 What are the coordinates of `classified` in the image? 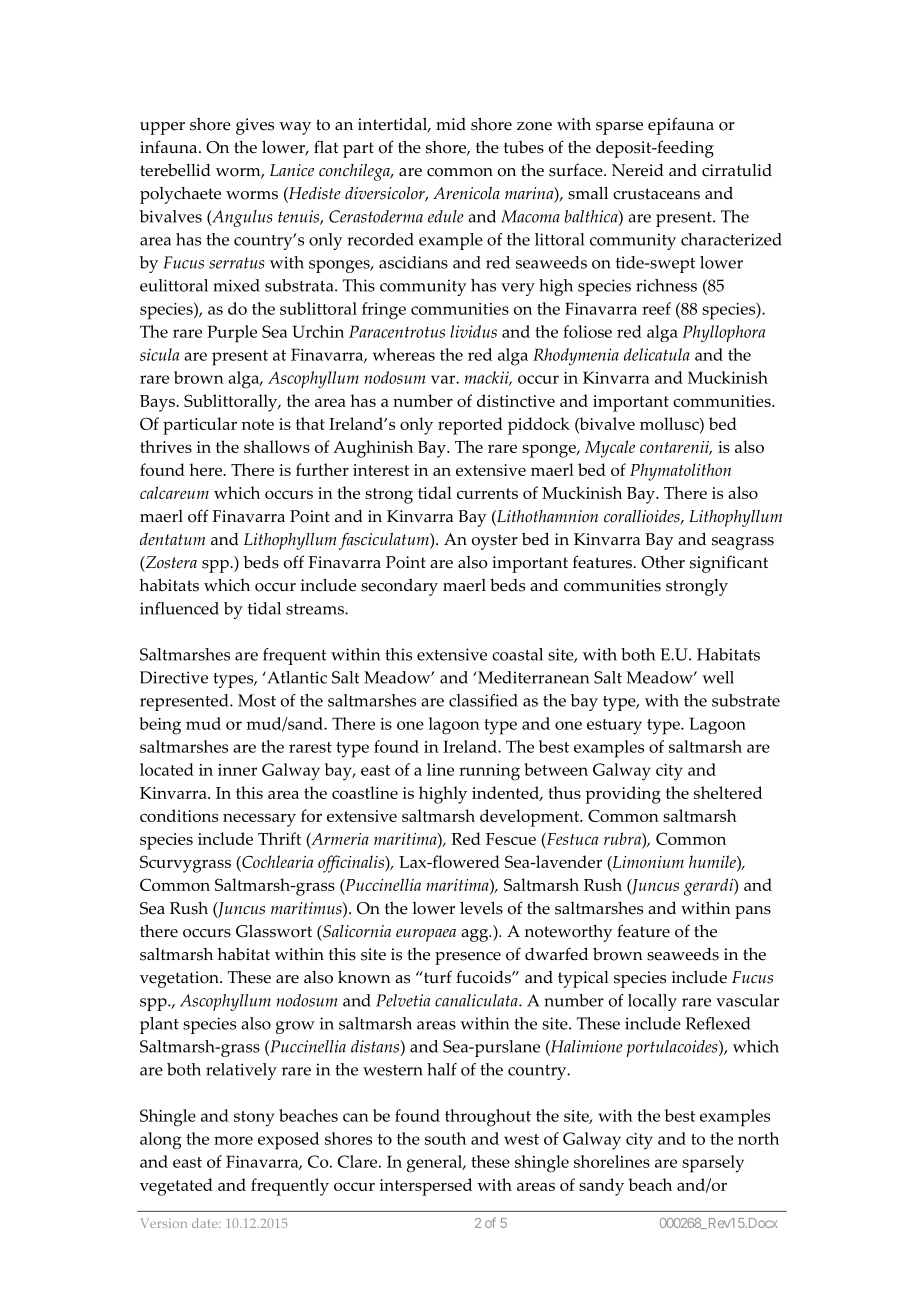 It's located at (483, 700).
